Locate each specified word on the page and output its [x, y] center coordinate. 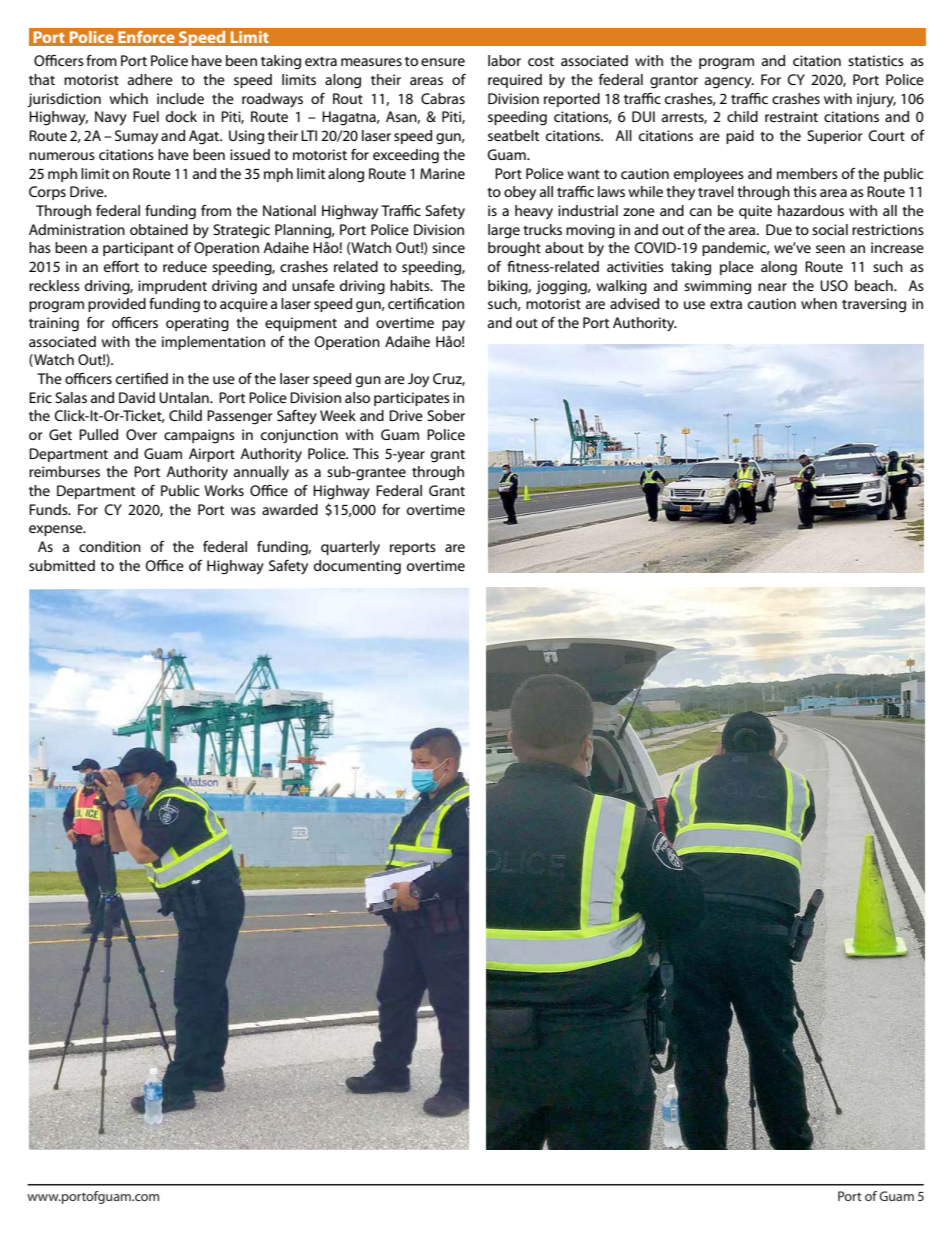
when [819, 303]
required [515, 81]
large [504, 231]
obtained [159, 229]
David [137, 397]
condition [110, 546]
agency [729, 83]
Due [779, 229]
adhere [150, 79]
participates [412, 399]
